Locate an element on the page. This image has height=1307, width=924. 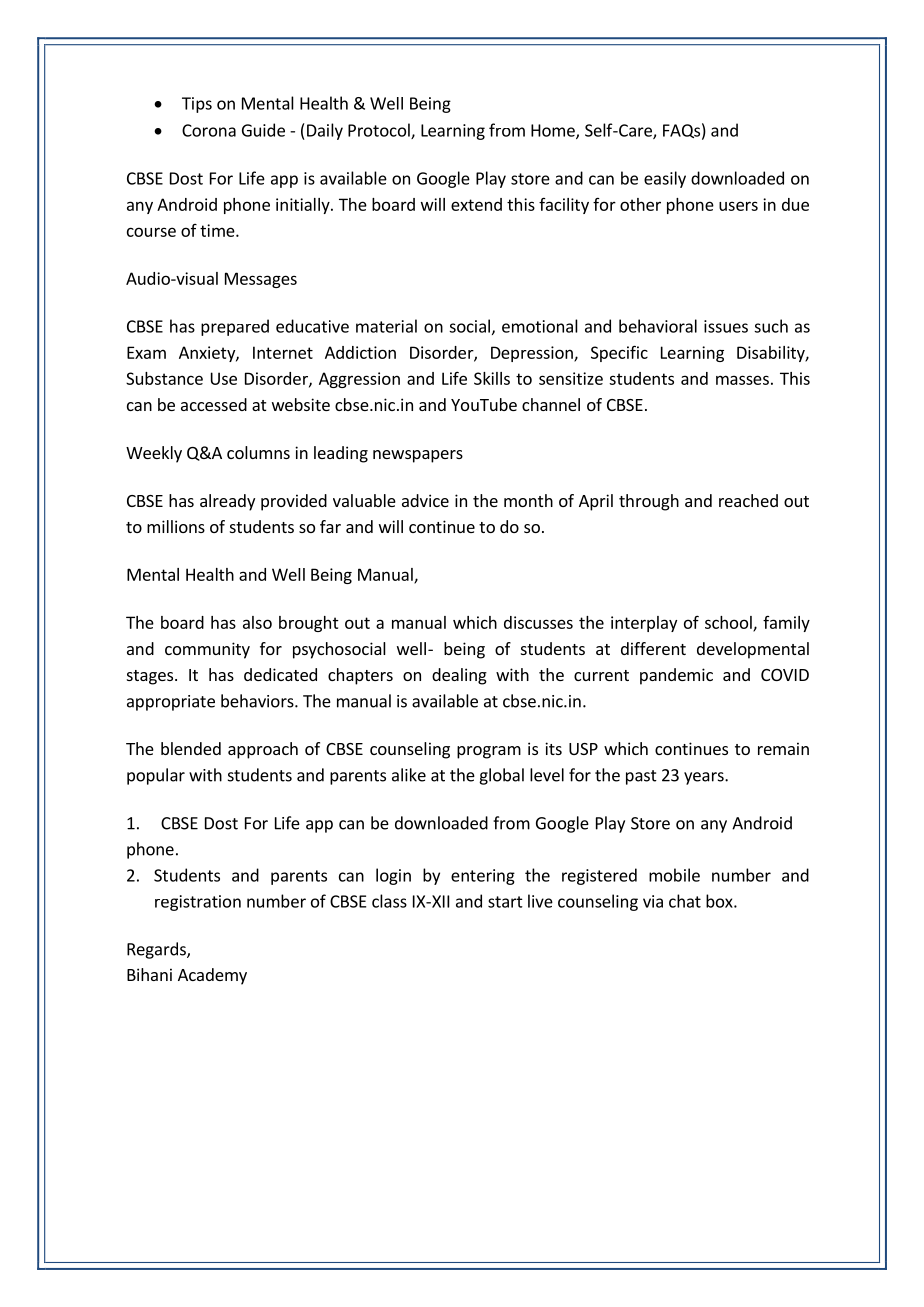
Skills is located at coordinates (492, 378).
